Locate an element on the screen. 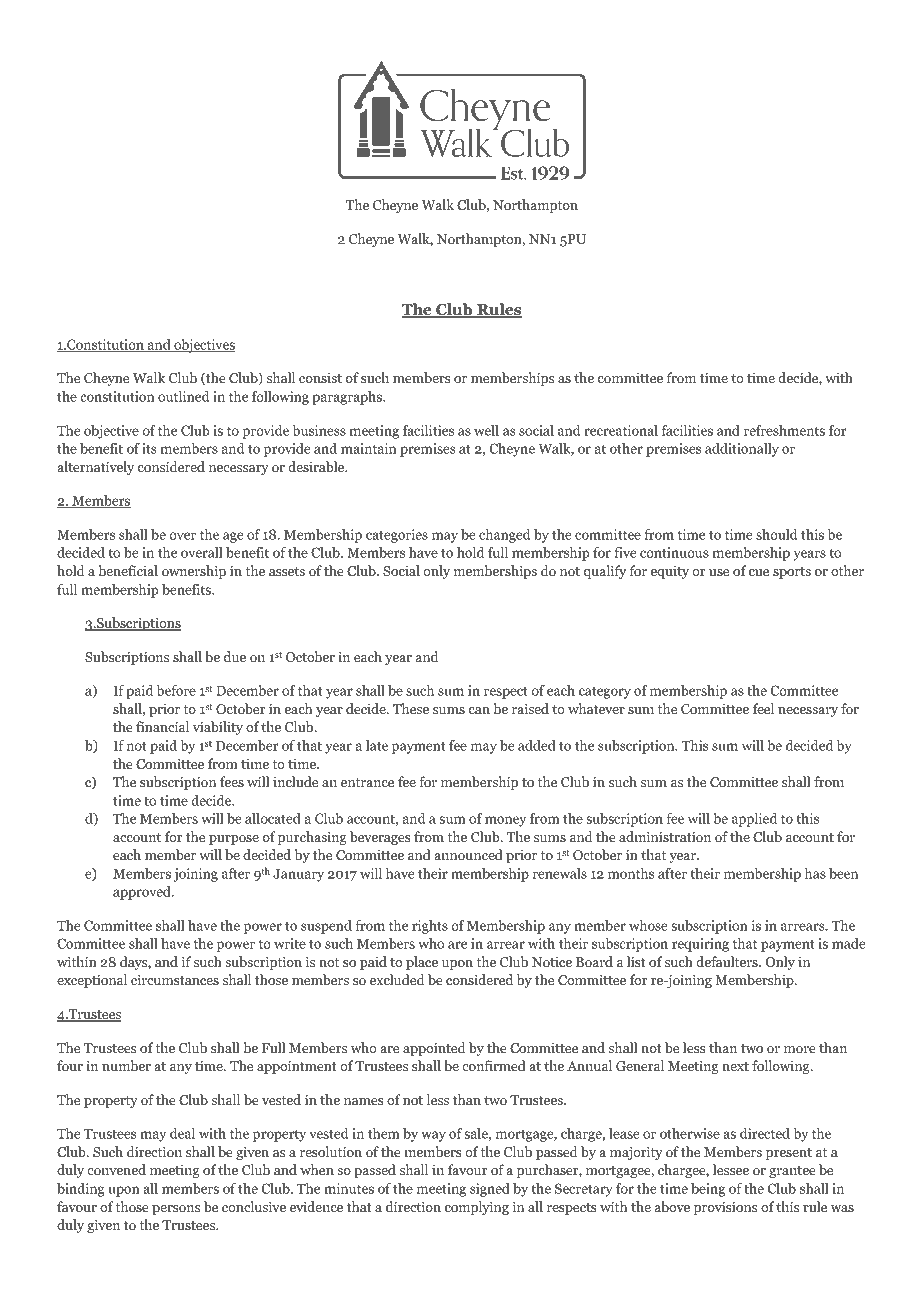 The width and height of the screenshot is (924, 1308). cue is located at coordinates (759, 572).
